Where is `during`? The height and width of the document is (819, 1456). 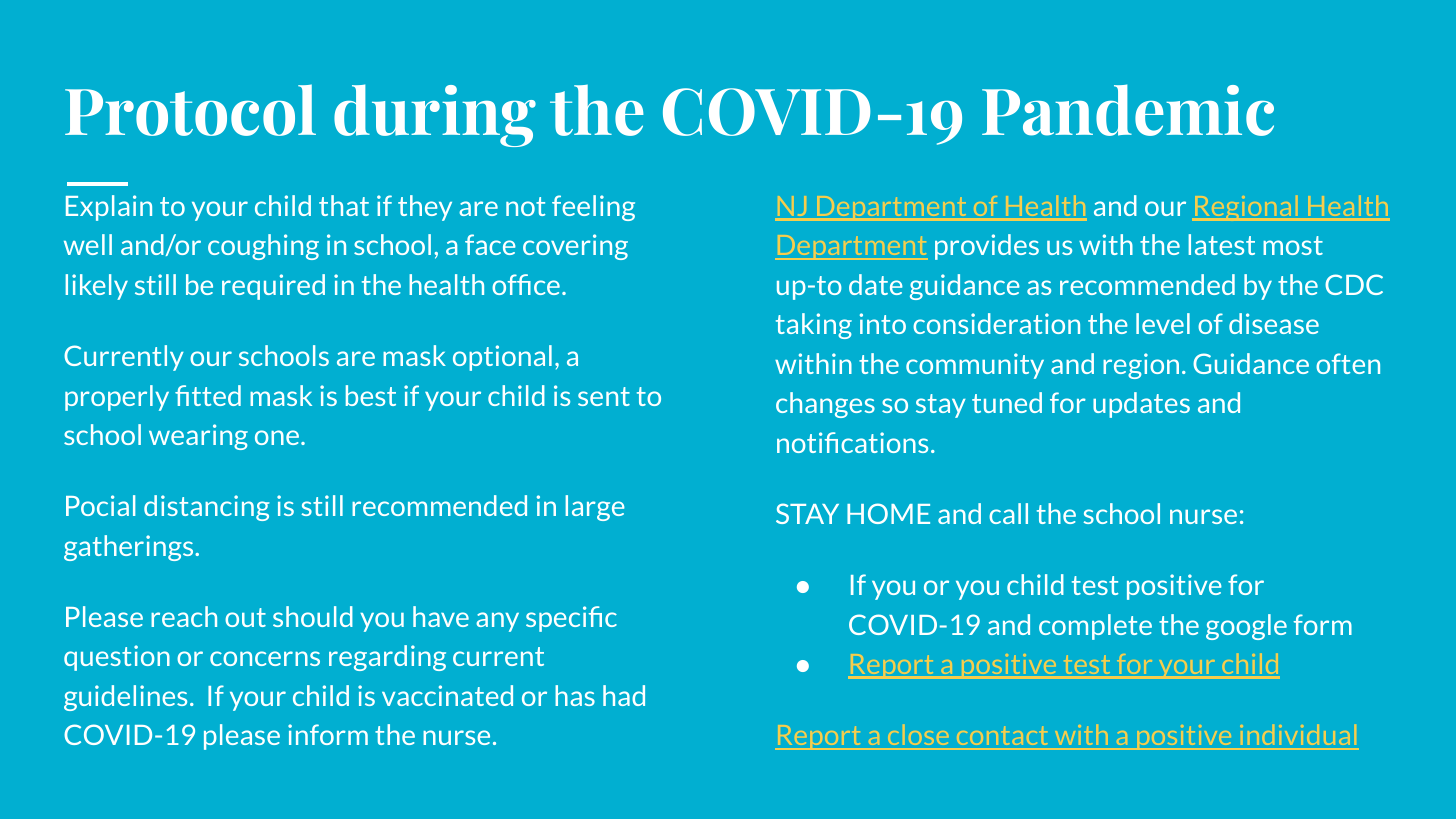 during is located at coordinates (435, 115).
